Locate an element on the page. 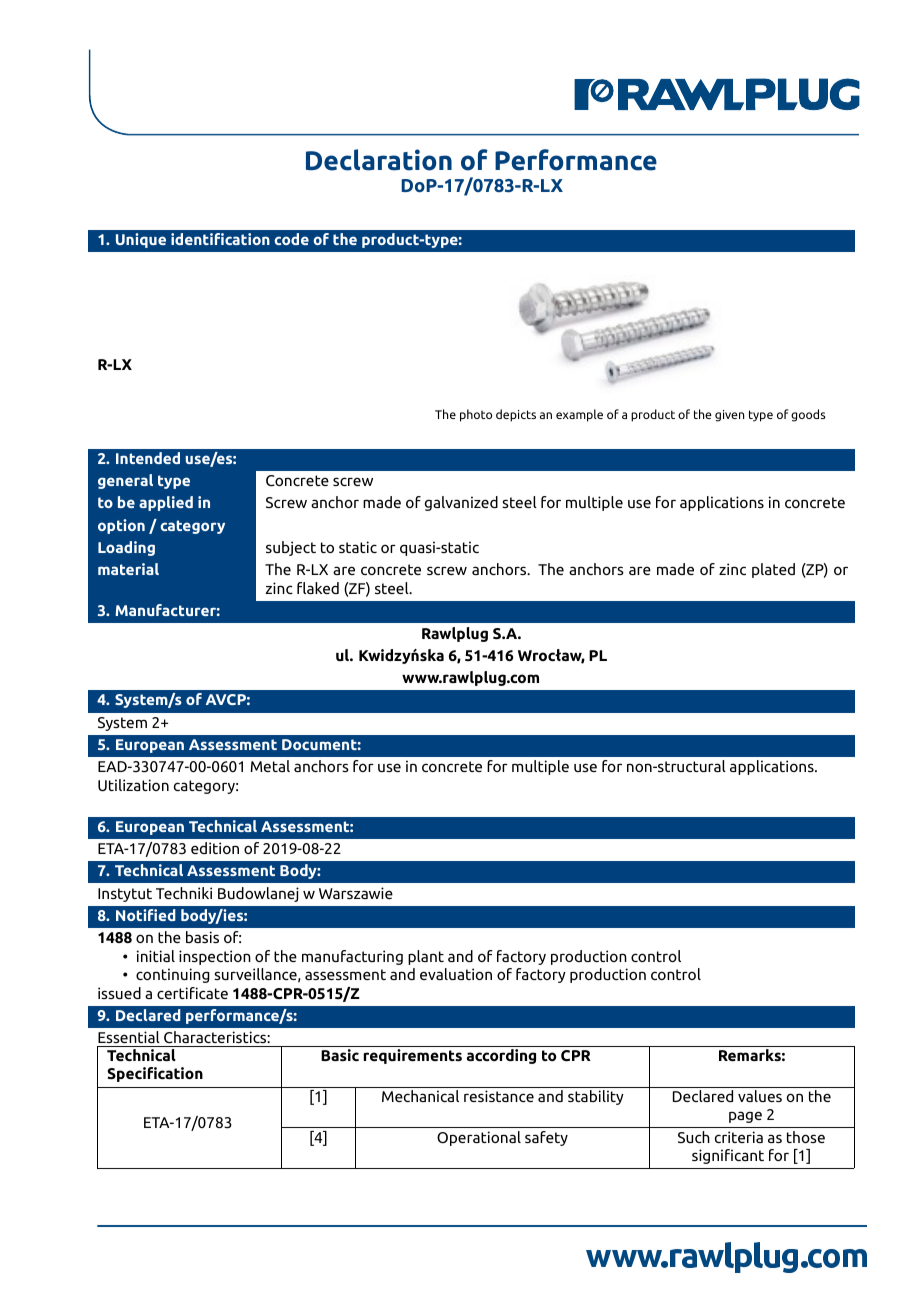 The width and height of the page is (924, 1308). Basic is located at coordinates (340, 1055).
